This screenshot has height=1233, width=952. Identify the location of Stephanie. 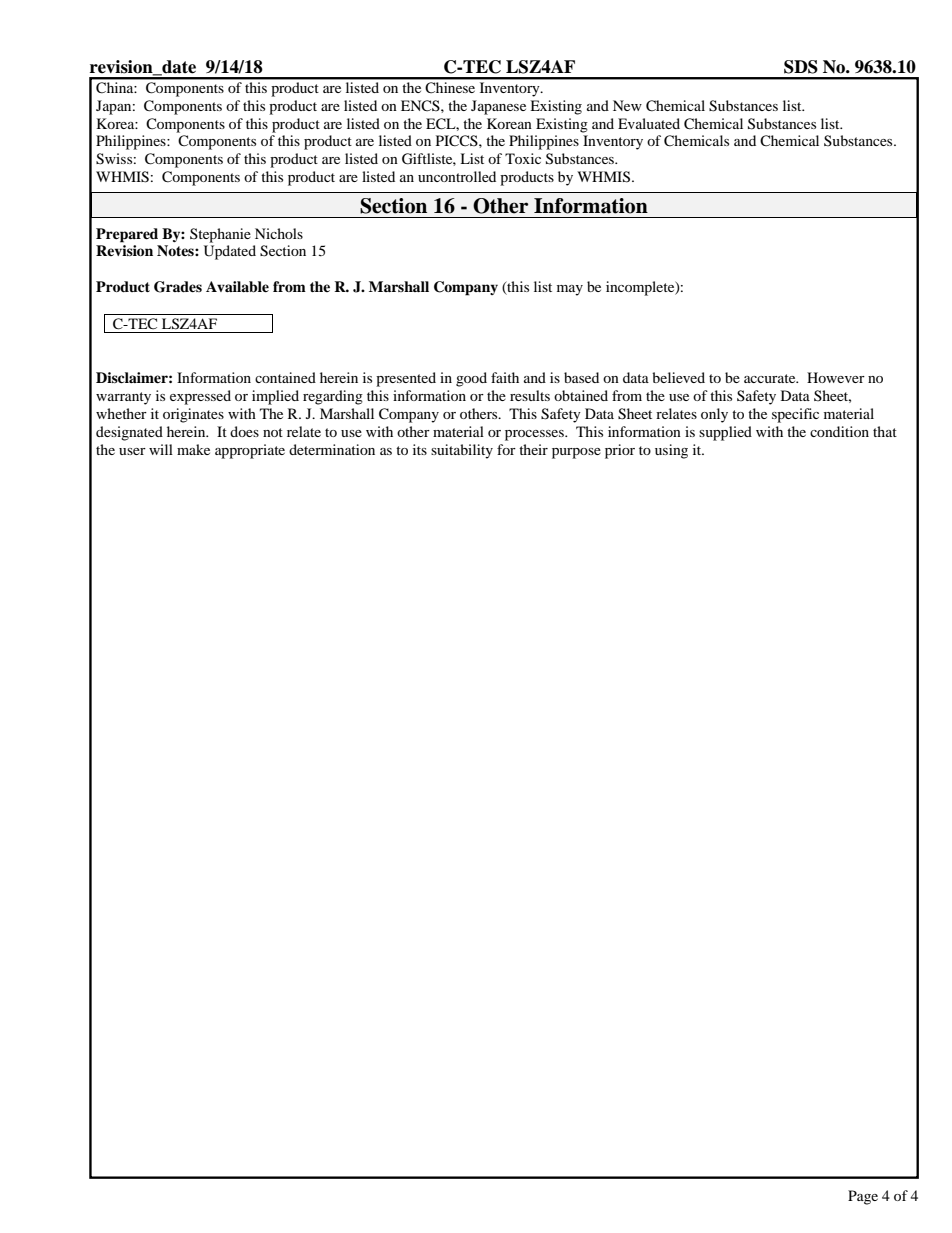
(220, 235).
